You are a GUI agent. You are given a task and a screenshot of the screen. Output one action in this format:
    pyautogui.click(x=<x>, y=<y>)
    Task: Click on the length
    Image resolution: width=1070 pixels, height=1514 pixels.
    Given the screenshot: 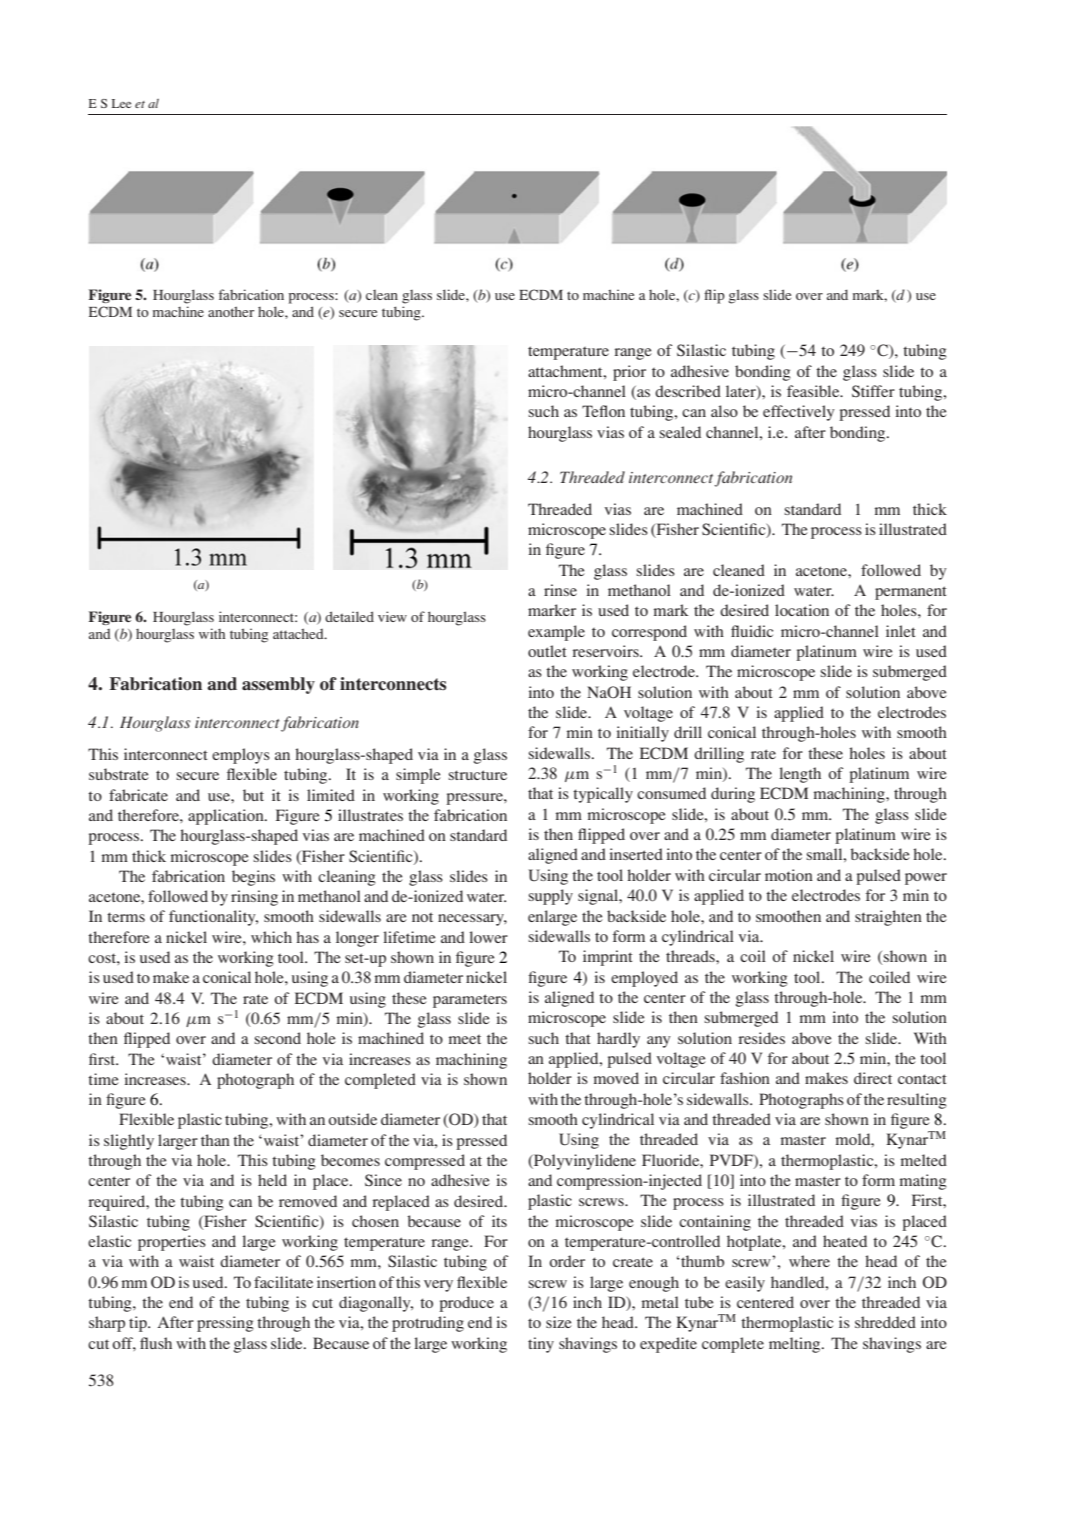 What is the action you would take?
    pyautogui.click(x=800, y=775)
